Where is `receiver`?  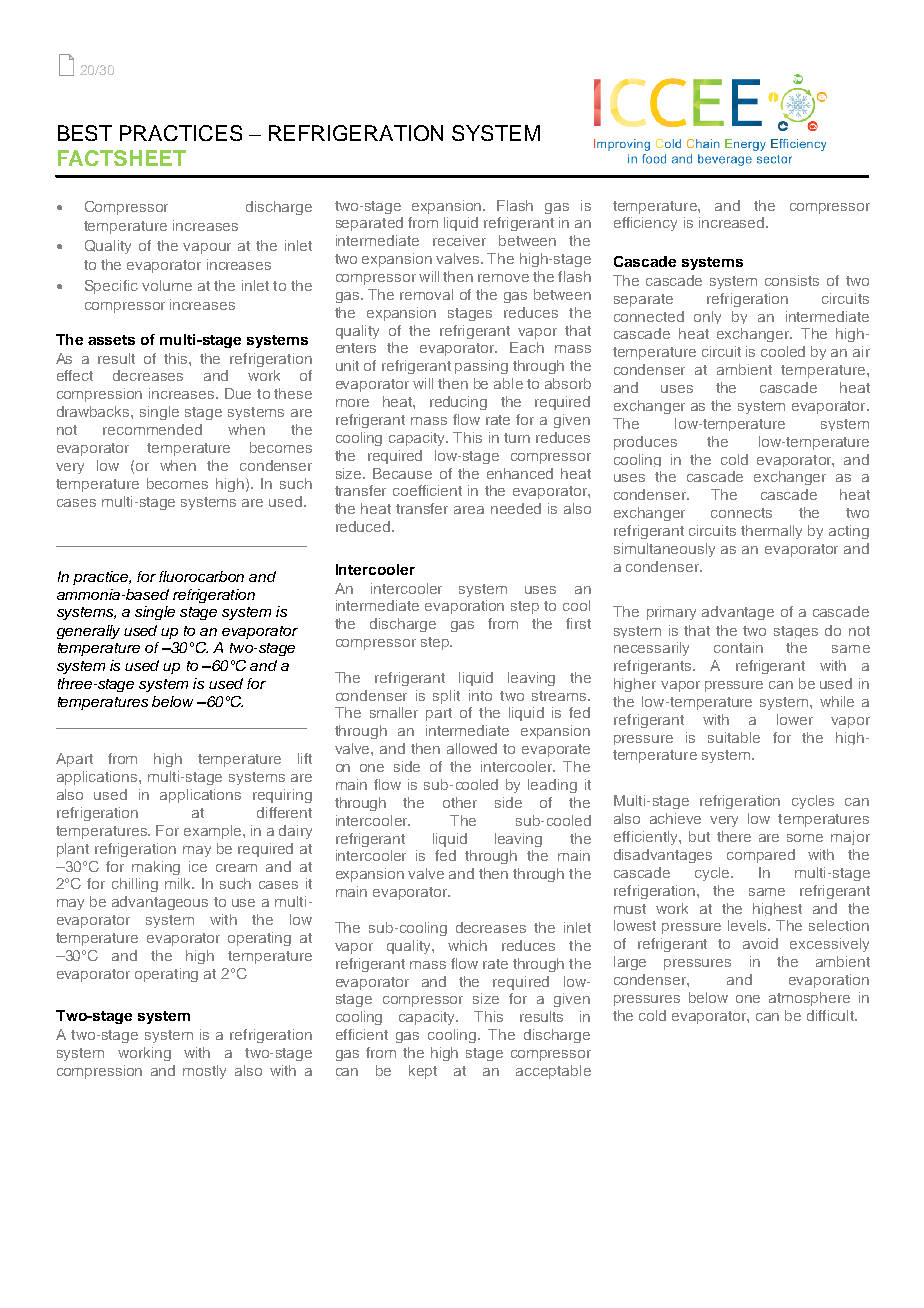
receiver is located at coordinates (459, 240).
